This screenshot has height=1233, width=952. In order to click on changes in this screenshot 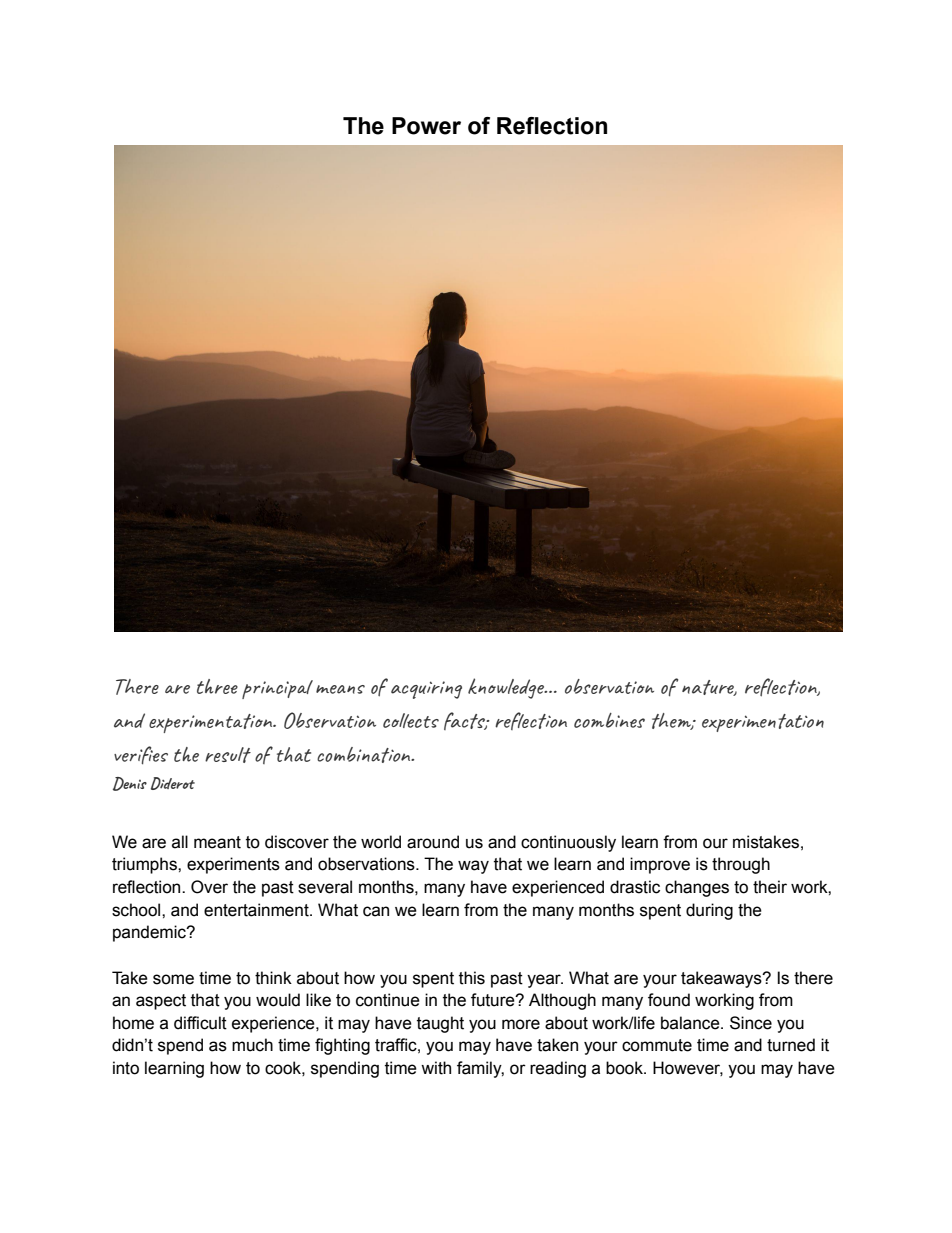, I will do `click(697, 888)`.
